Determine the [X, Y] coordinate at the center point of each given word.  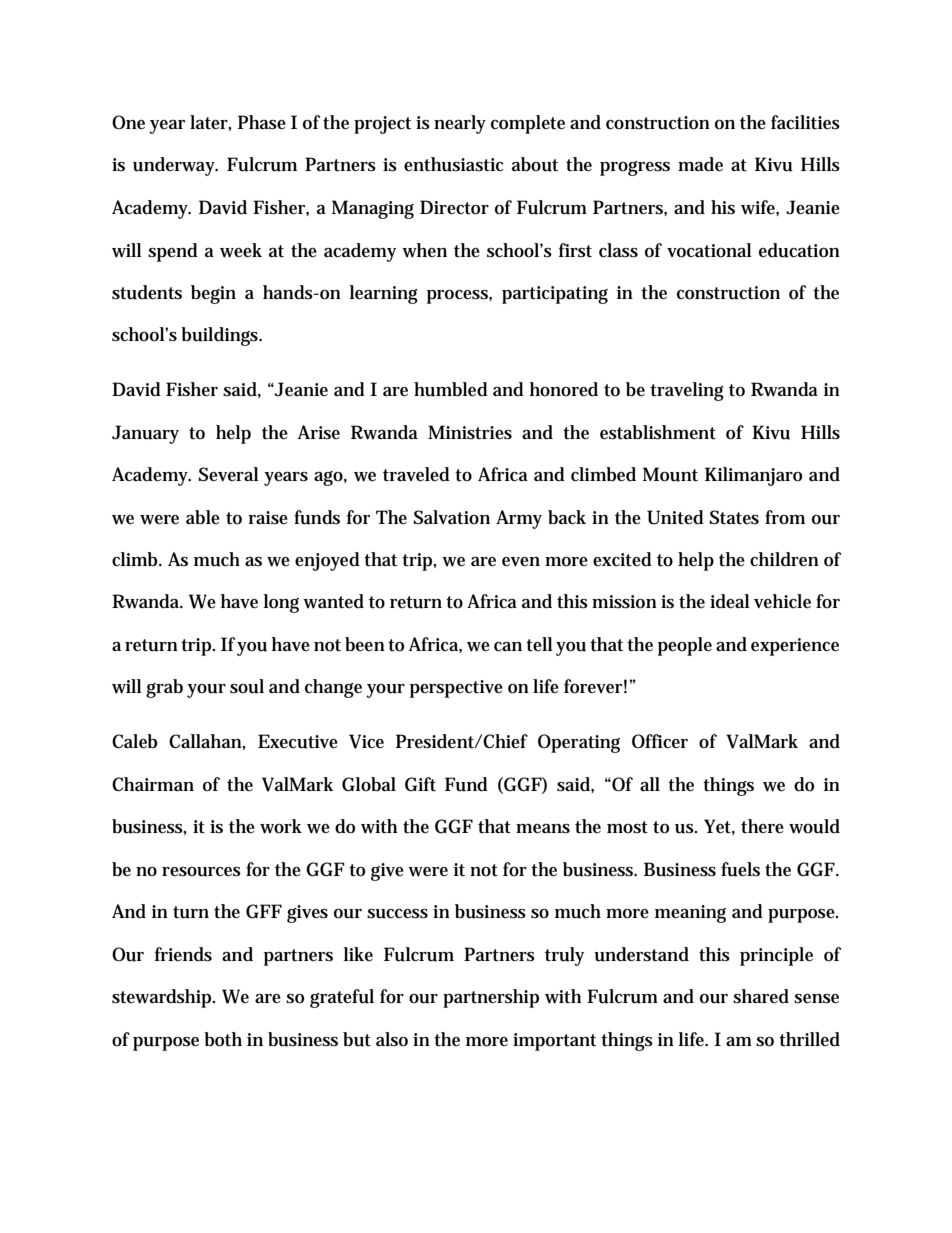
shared [761, 996]
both [223, 1039]
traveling [687, 391]
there [762, 826]
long [281, 603]
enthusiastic [454, 164]
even [521, 562]
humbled [451, 389]
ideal [730, 601]
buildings [221, 336]
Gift [420, 784]
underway [175, 166]
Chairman [153, 784]
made [700, 164]
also [392, 1039]
